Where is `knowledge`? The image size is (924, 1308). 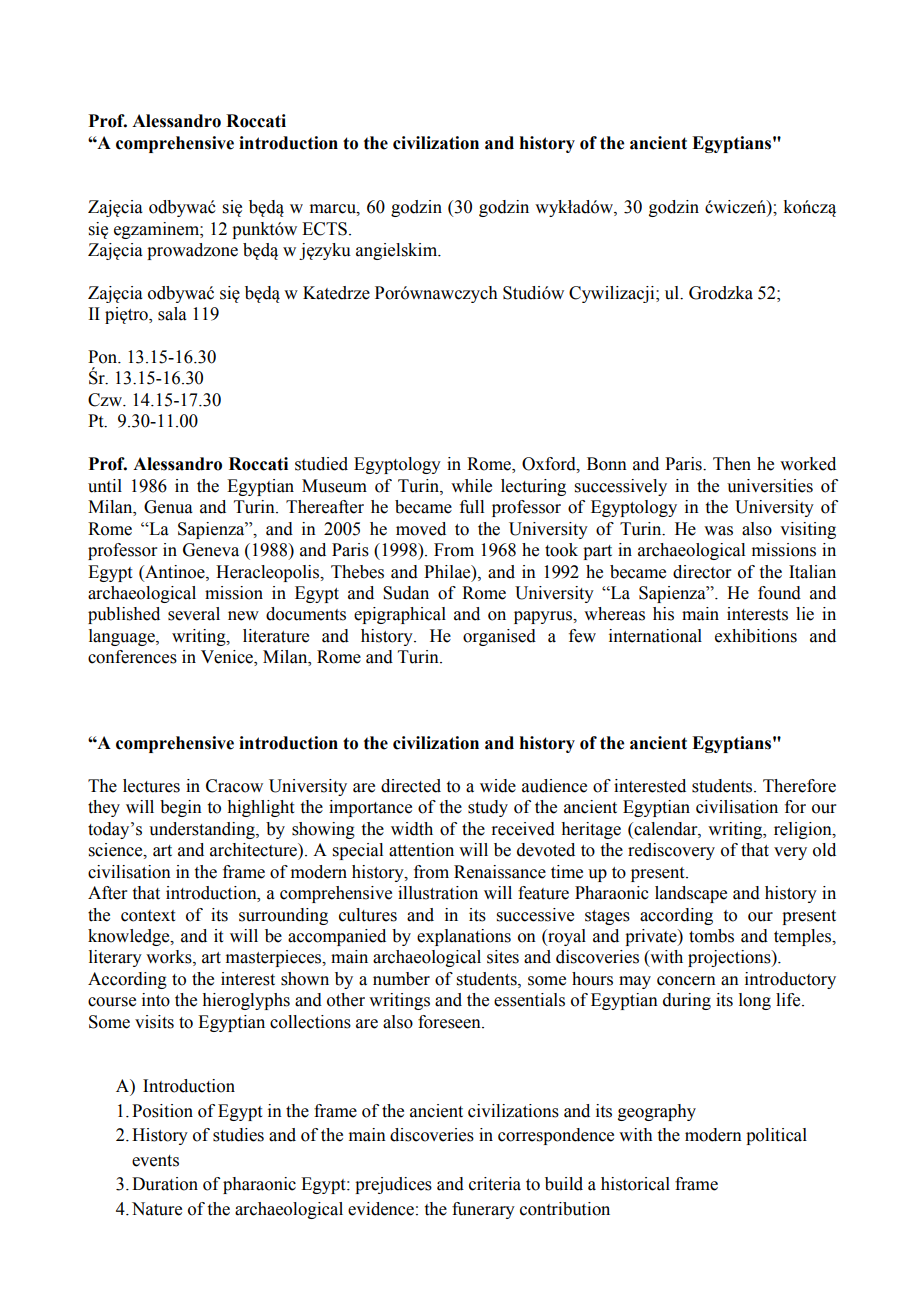
knowledge is located at coordinates (130, 937).
